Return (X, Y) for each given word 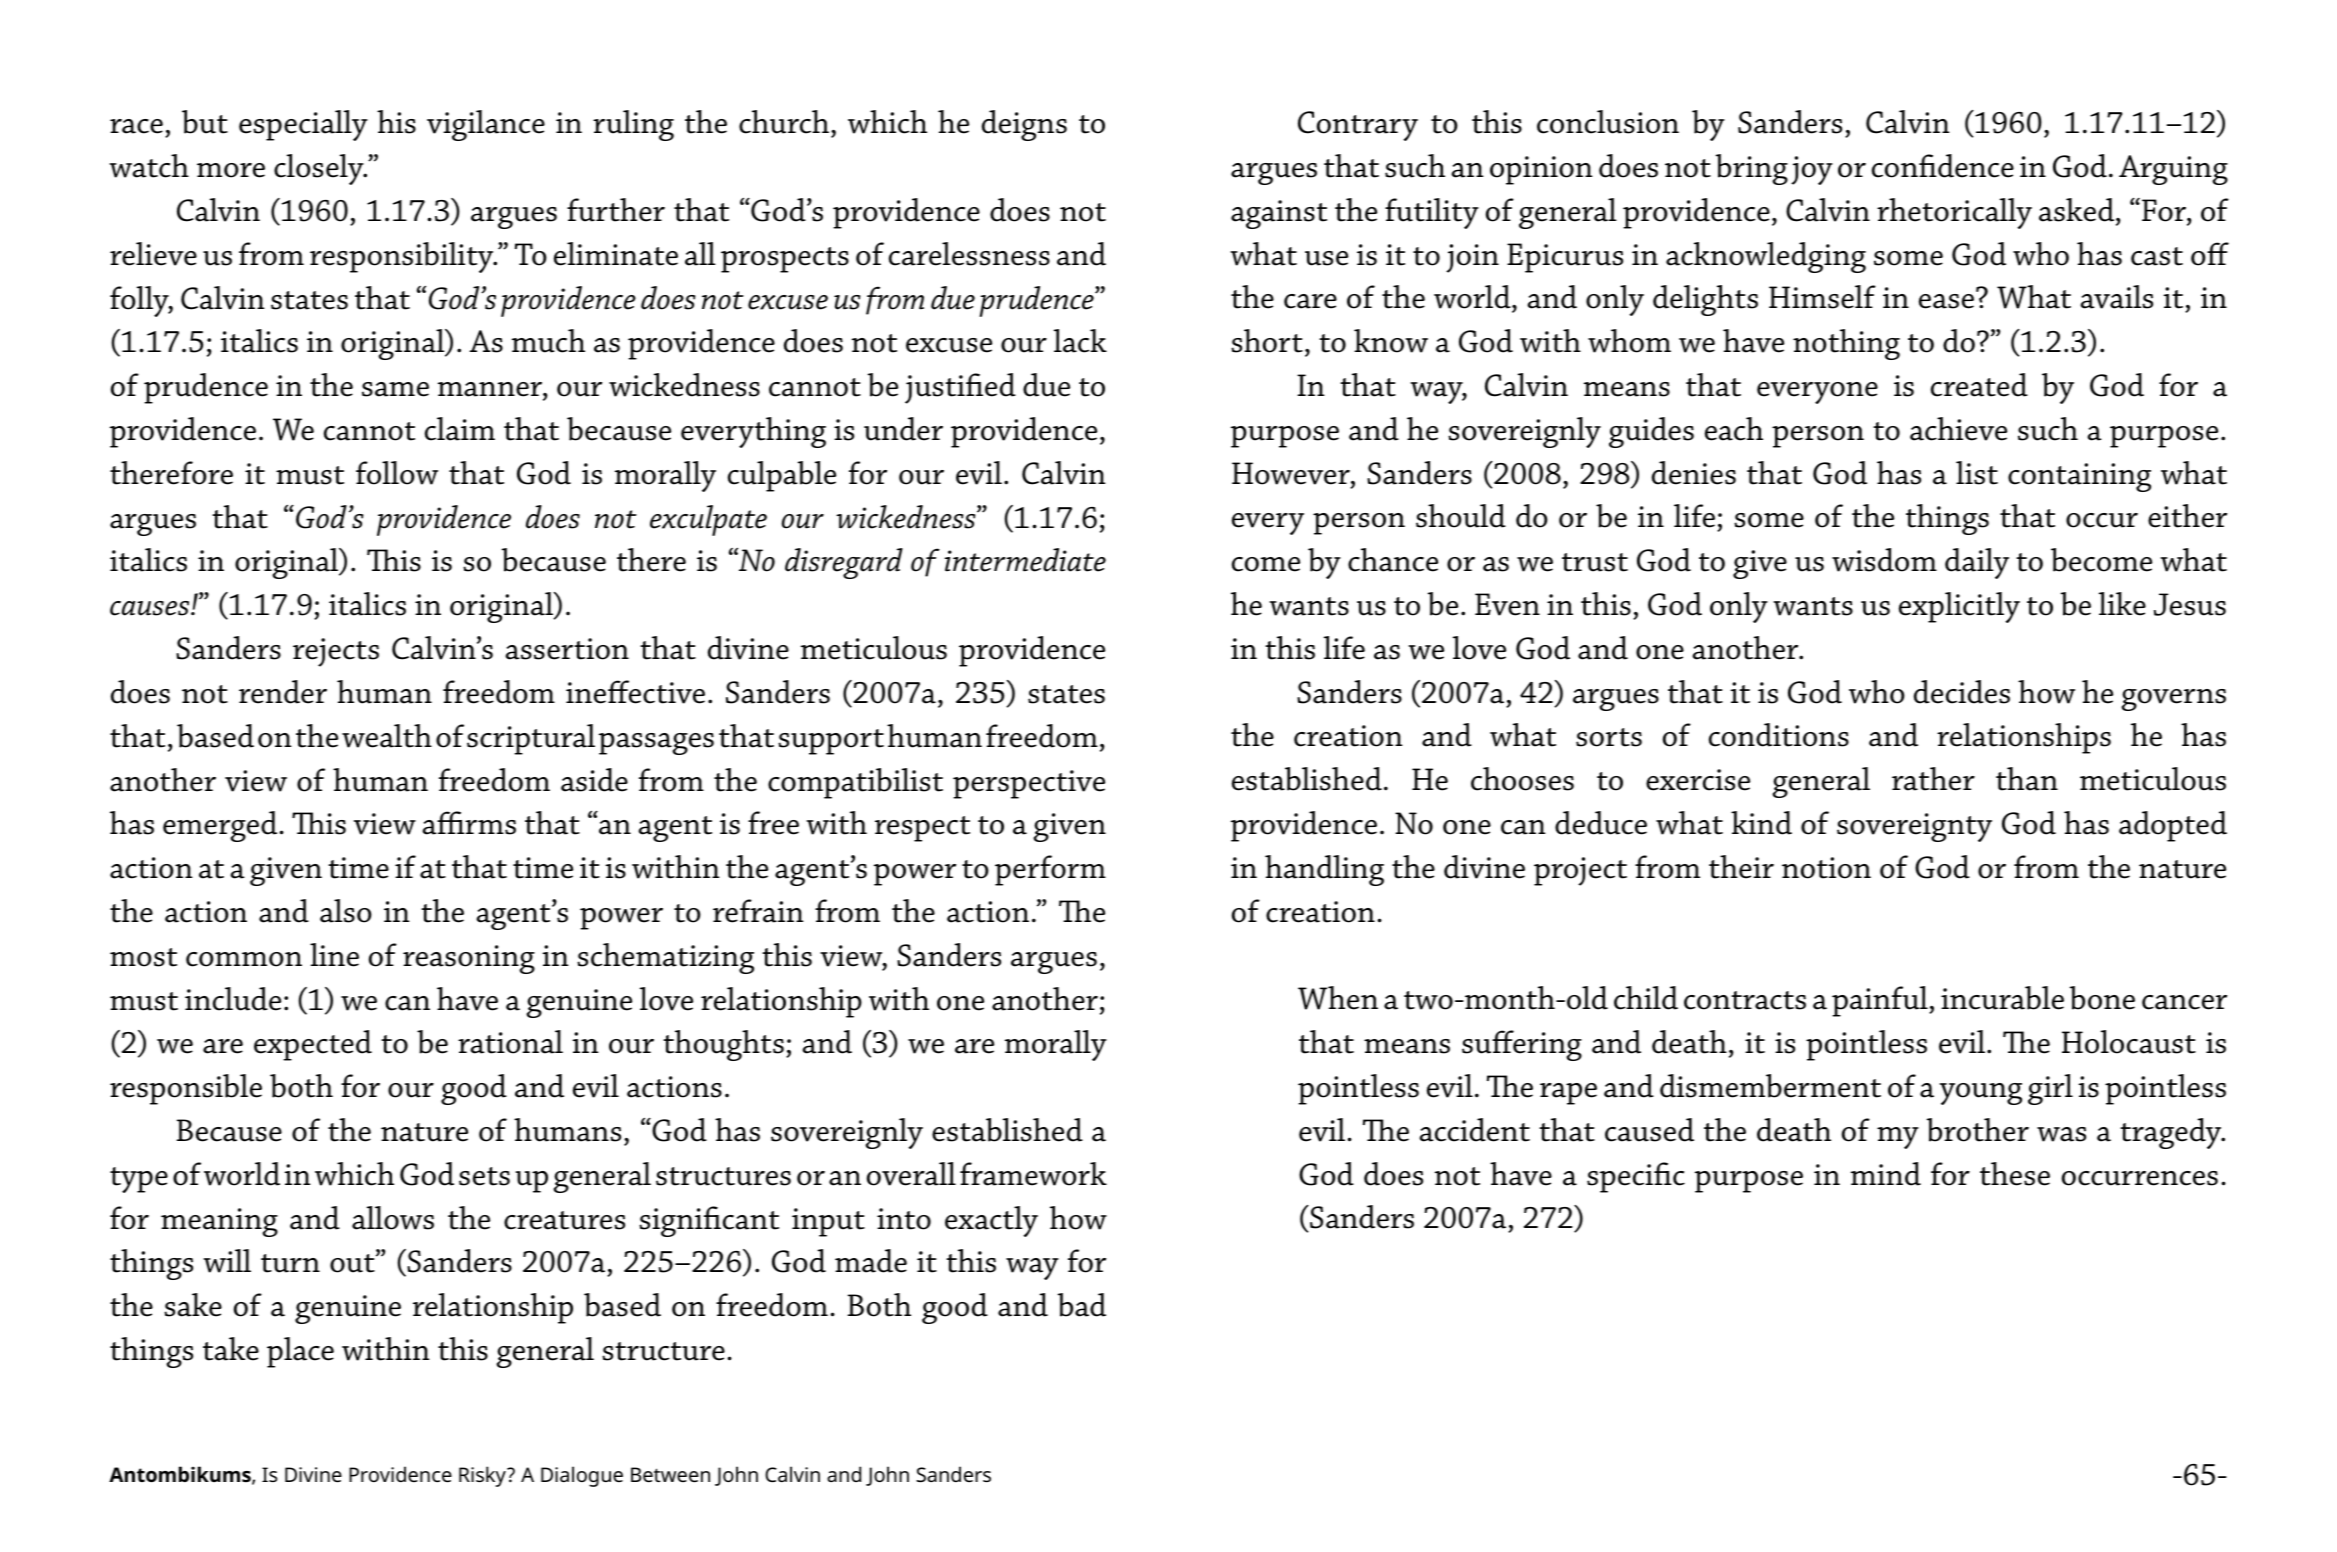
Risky (483, 1476)
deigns (1024, 125)
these (2015, 1174)
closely (320, 169)
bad (1082, 1305)
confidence (1943, 166)
